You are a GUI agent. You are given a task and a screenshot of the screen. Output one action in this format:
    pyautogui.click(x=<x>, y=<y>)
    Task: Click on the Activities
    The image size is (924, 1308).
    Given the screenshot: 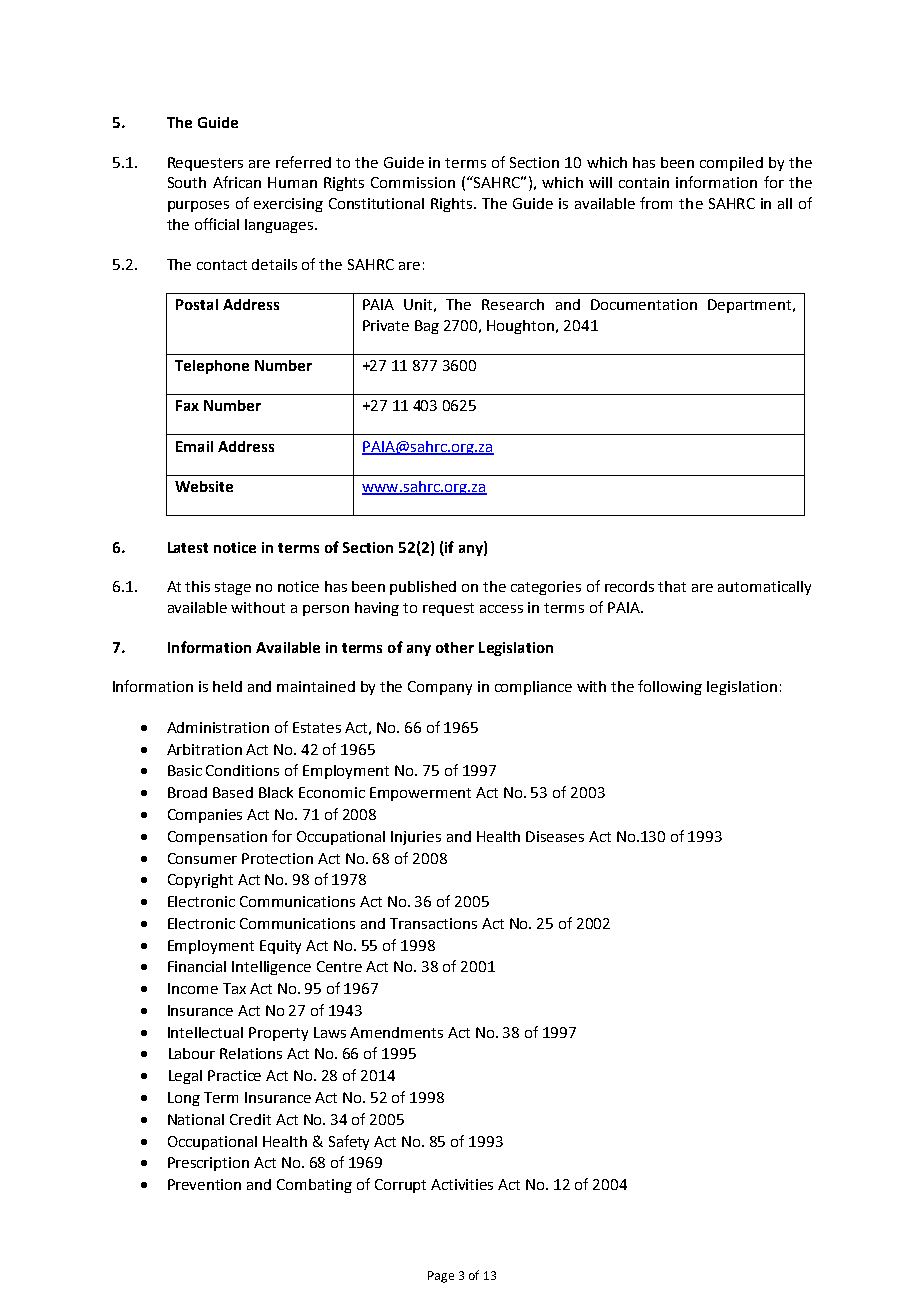 What is the action you would take?
    pyautogui.click(x=462, y=1184)
